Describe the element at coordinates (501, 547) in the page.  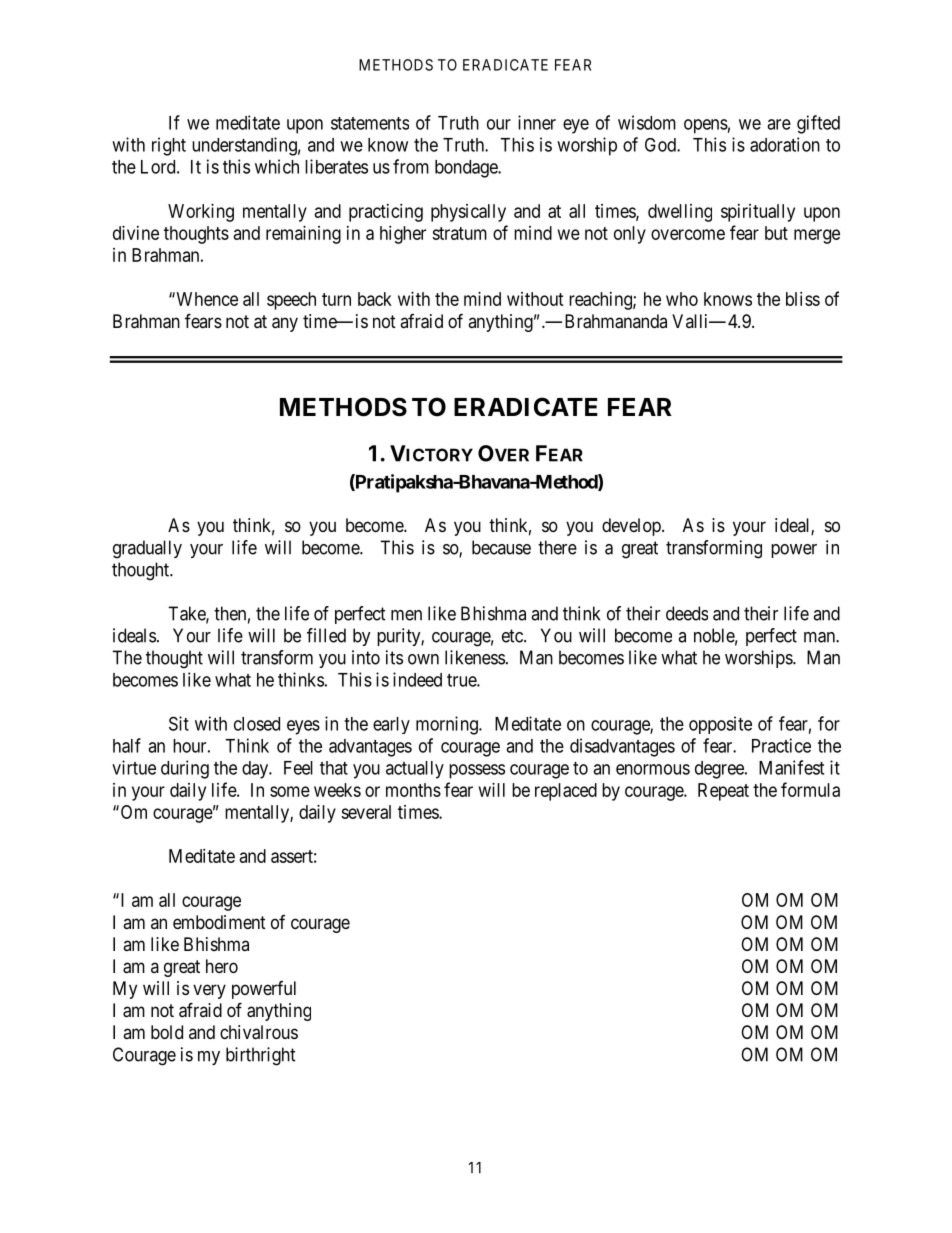
I see `because` at that location.
